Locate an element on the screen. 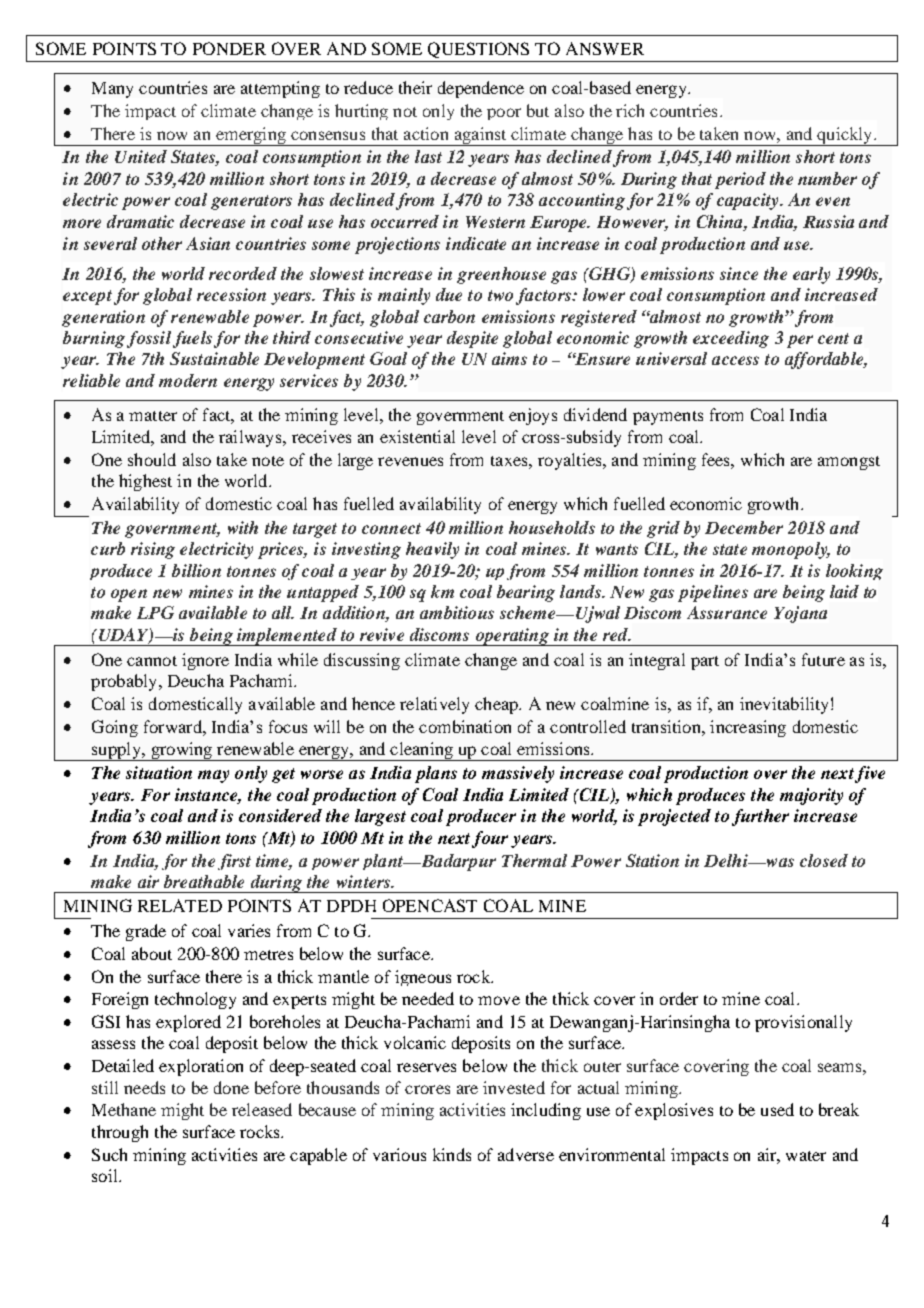  fuels is located at coordinates (192, 339).
